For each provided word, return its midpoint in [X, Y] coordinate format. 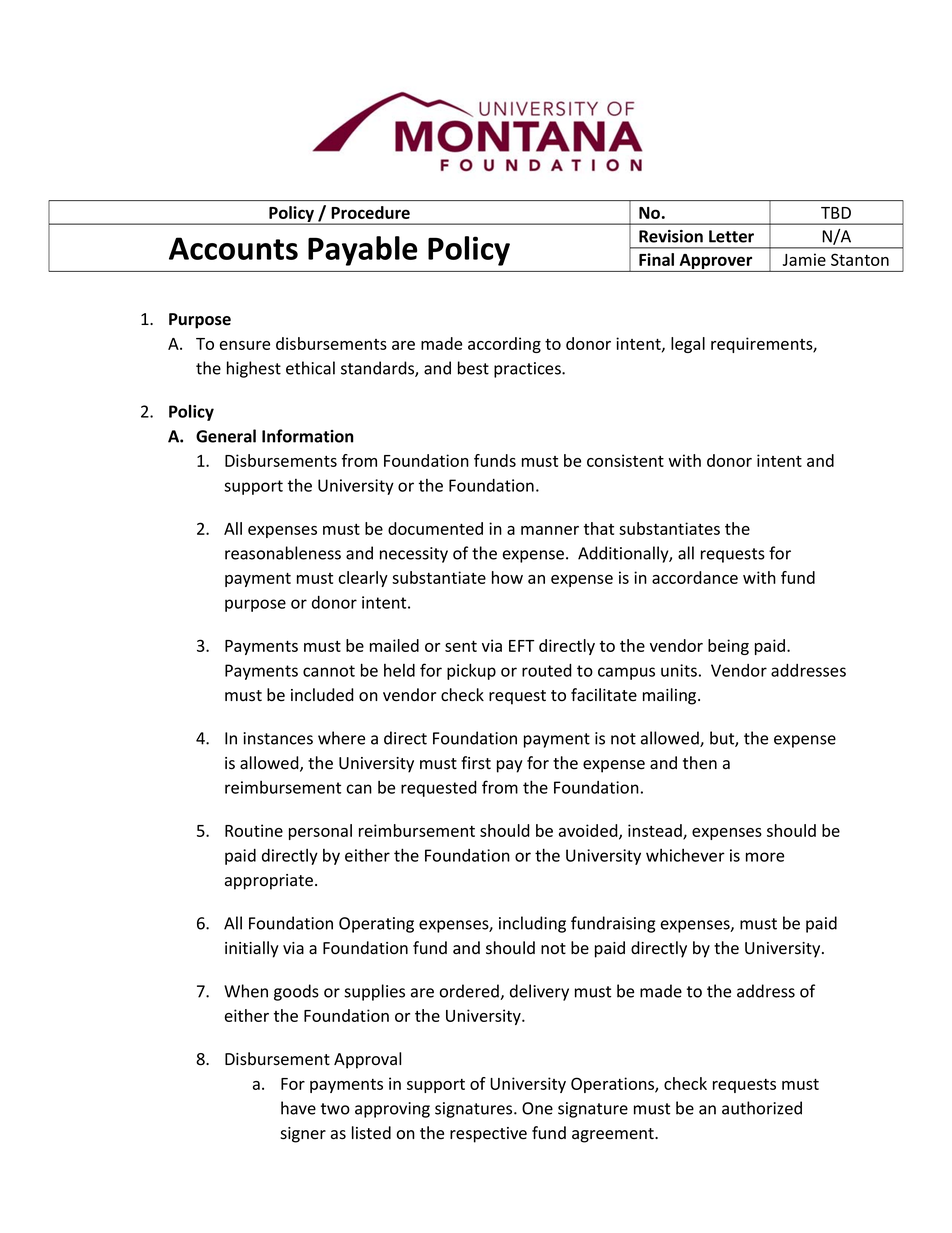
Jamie [804, 259]
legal [688, 345]
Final [656, 259]
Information [307, 436]
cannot [329, 671]
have [298, 1108]
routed [547, 670]
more [765, 857]
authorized [762, 1108]
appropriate [270, 882]
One [537, 1108]
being [728, 647]
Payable [362, 251]
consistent [625, 460]
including [532, 924]
